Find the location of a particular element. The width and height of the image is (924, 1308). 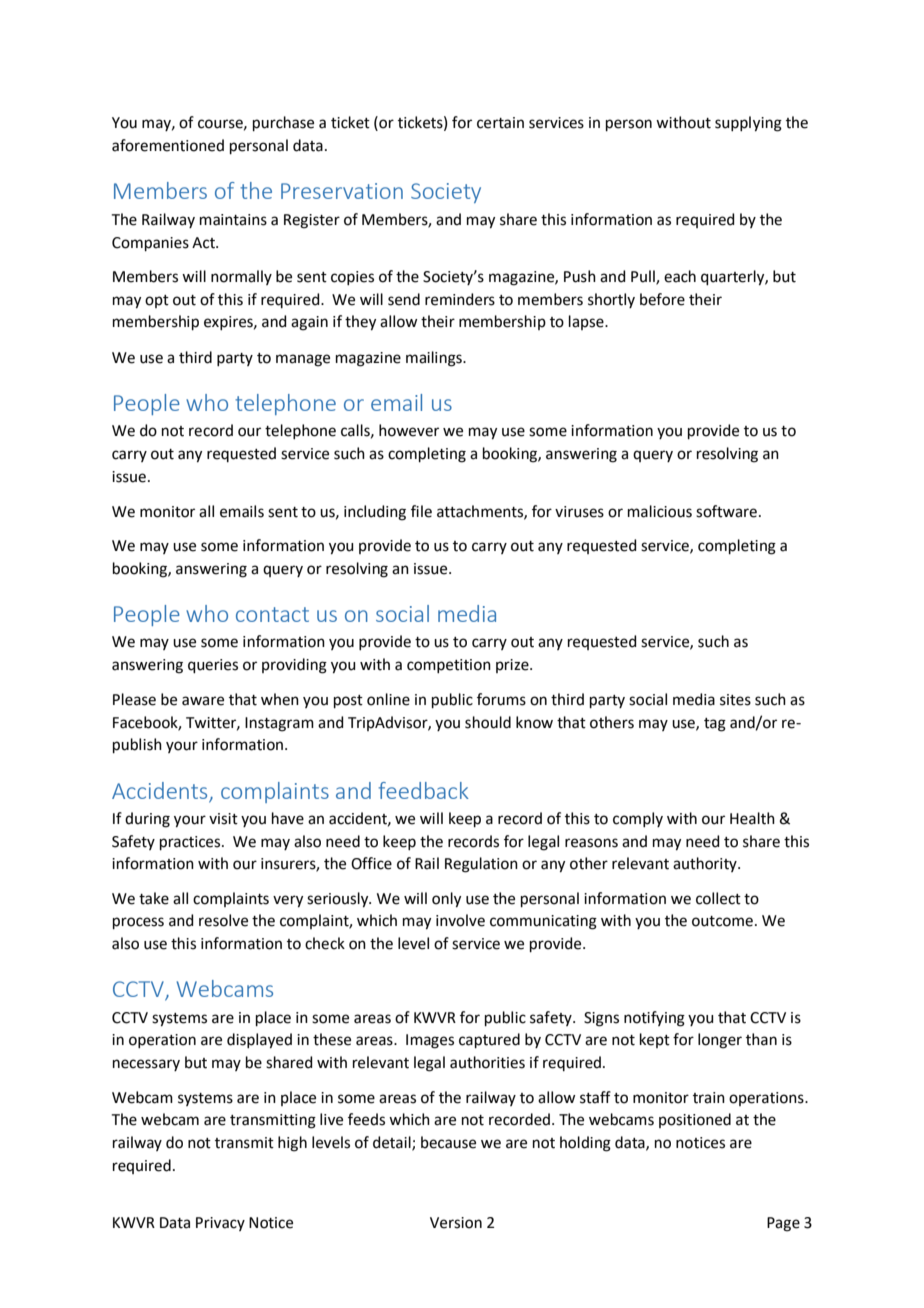

software is located at coordinates (726, 511).
